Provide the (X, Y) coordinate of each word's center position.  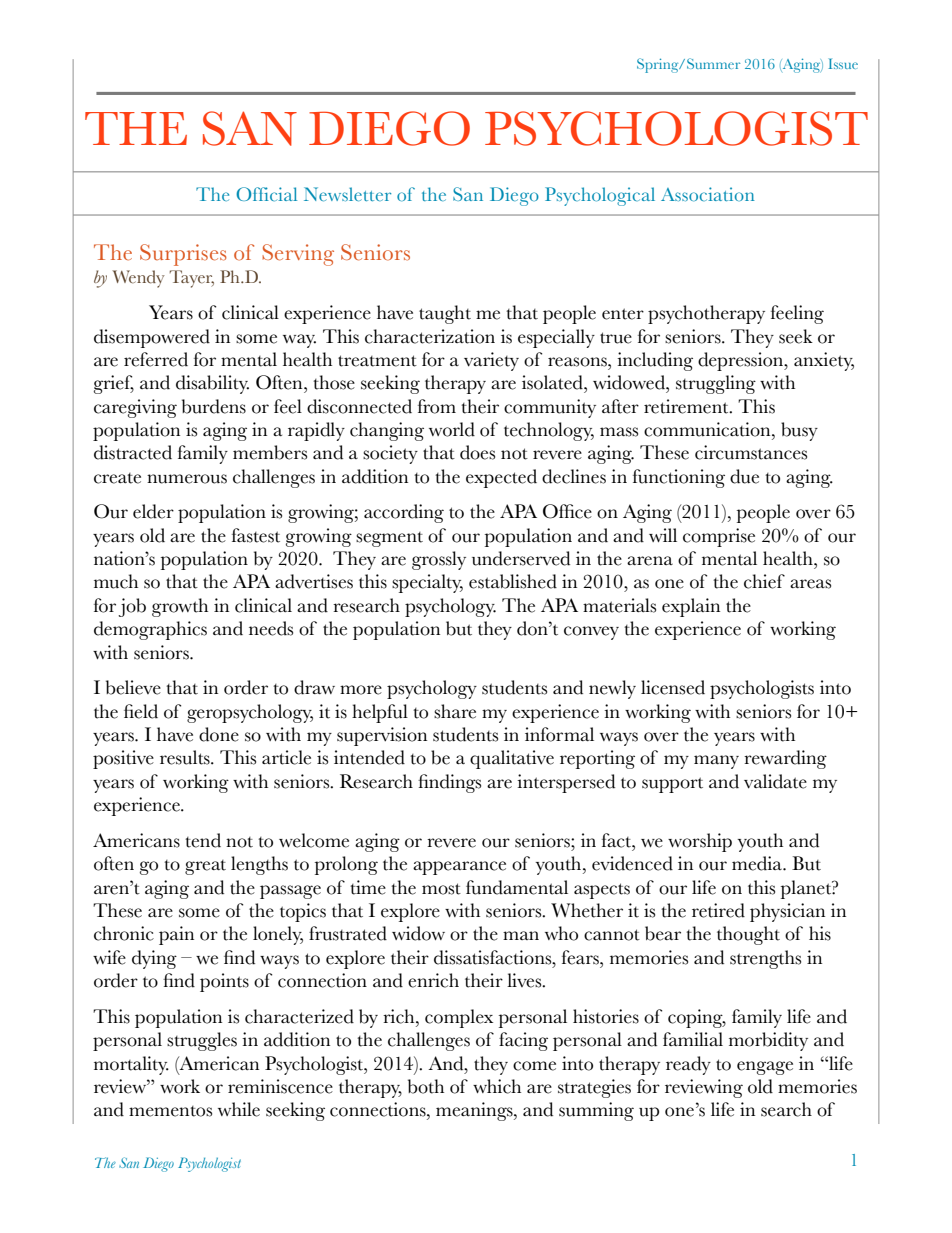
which (497, 1086)
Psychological (600, 196)
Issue (843, 63)
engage (765, 1068)
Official (266, 194)
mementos (170, 1111)
